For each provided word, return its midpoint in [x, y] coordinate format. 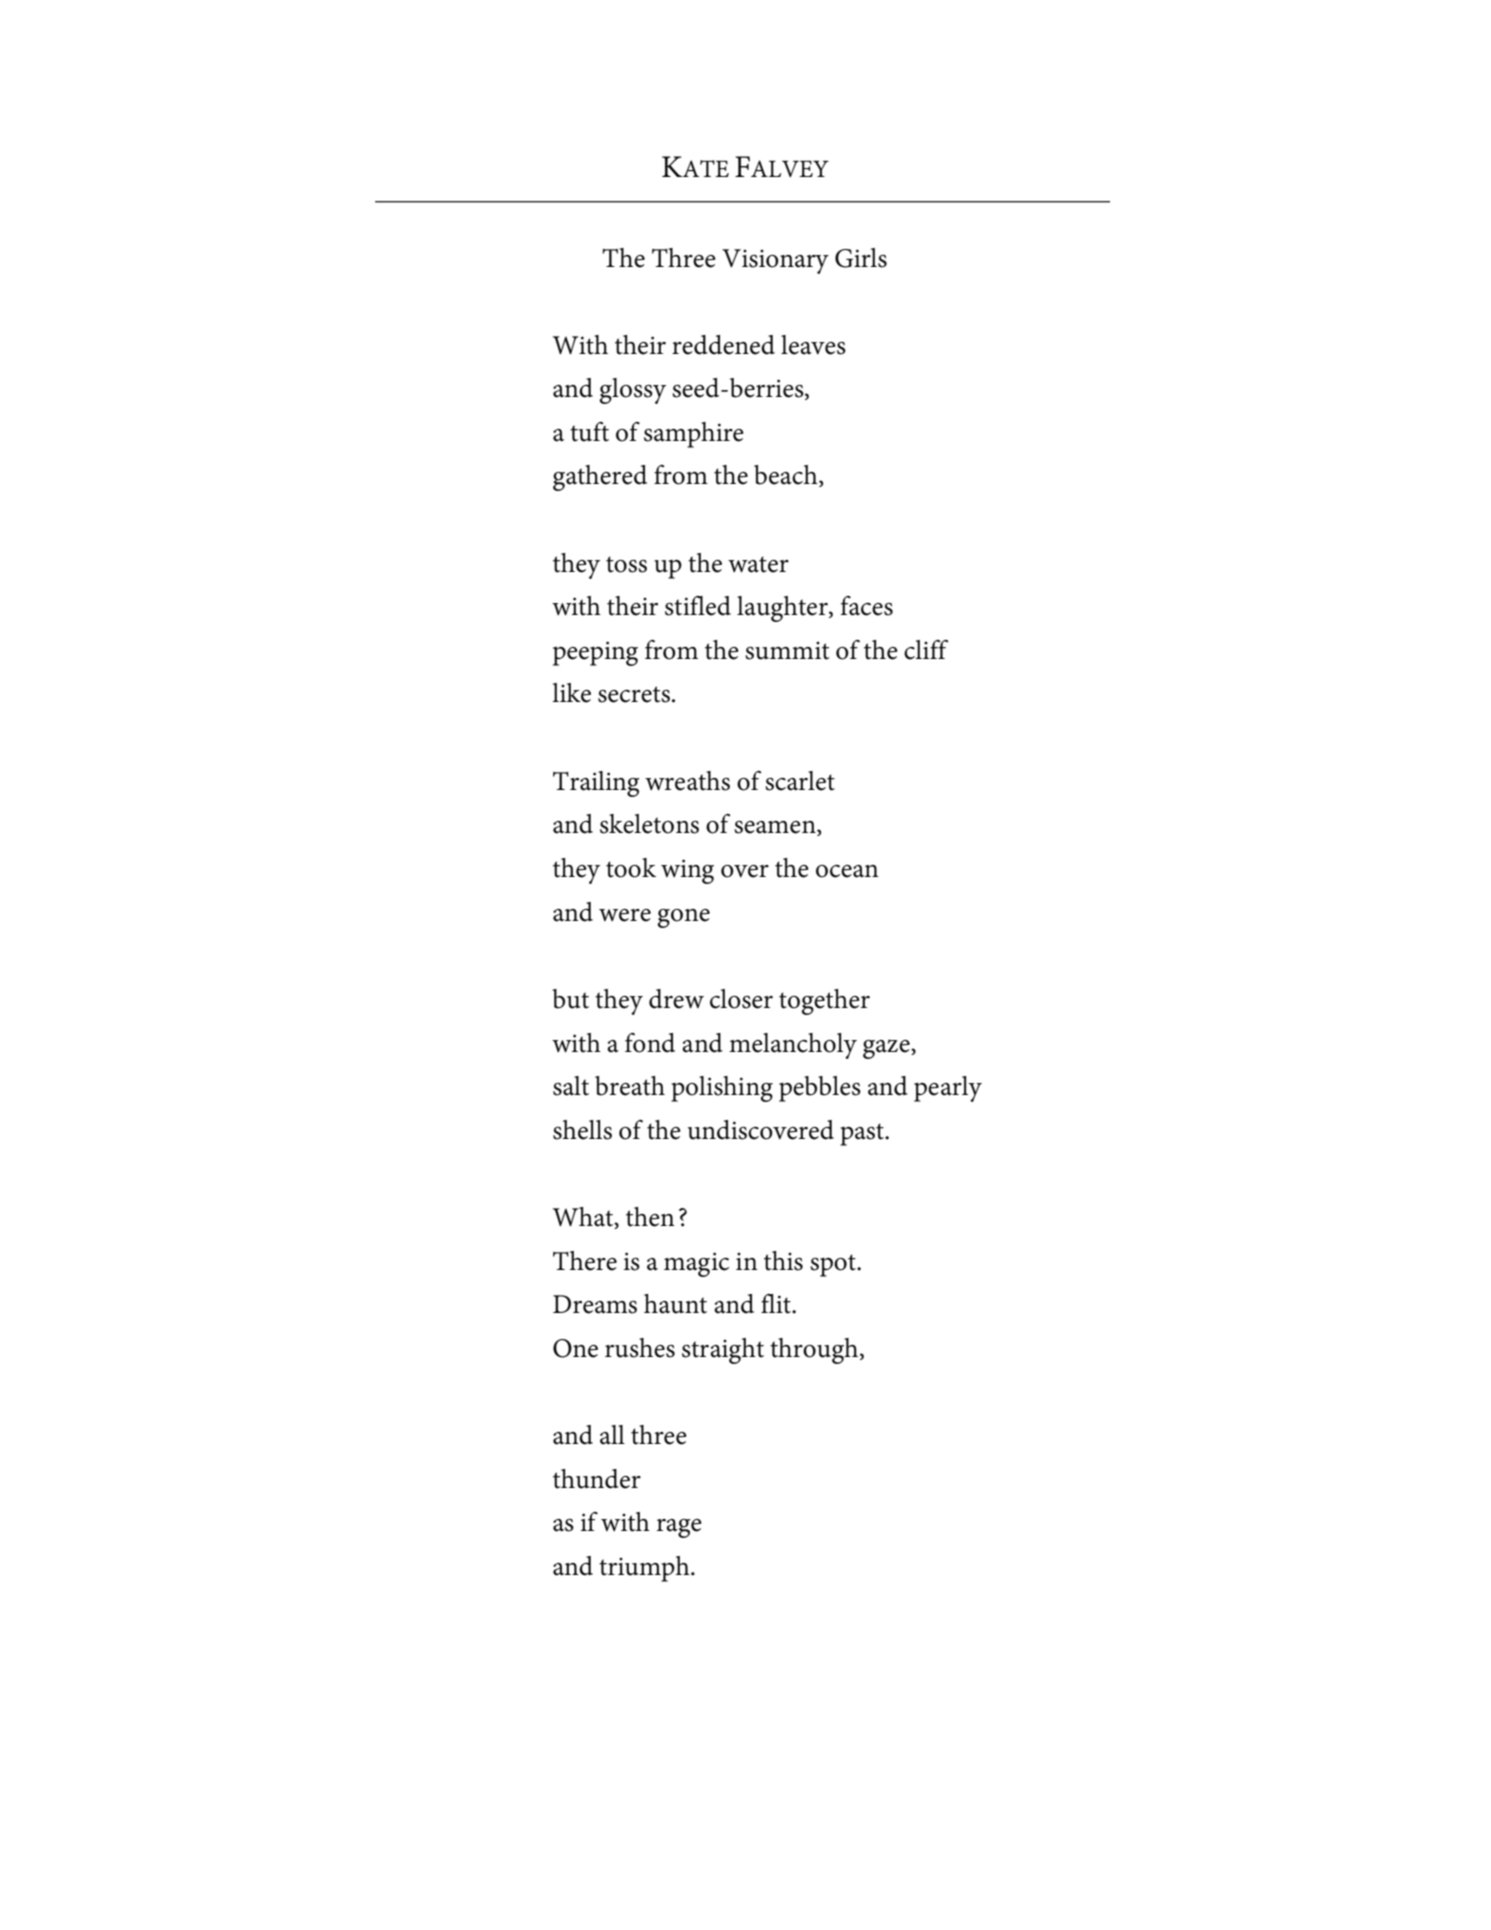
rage [679, 1528]
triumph [645, 1569]
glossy [632, 391]
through [815, 1351]
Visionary [775, 261]
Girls [861, 258]
